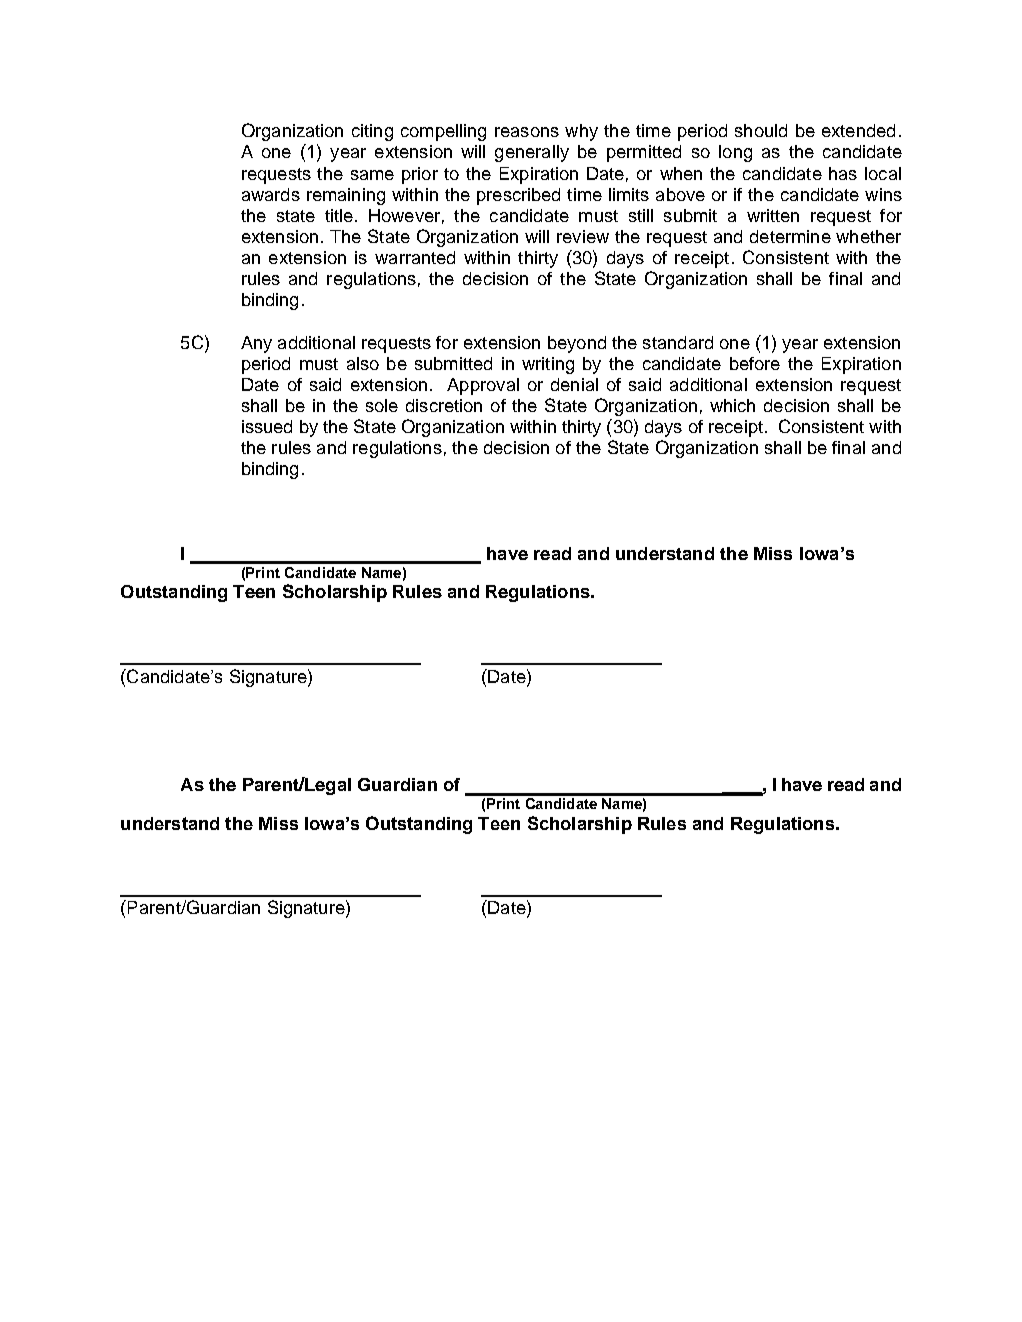 This screenshot has height=1322, width=1022. Describe the element at coordinates (518, 196) in the screenshot. I see `prescribed` at that location.
